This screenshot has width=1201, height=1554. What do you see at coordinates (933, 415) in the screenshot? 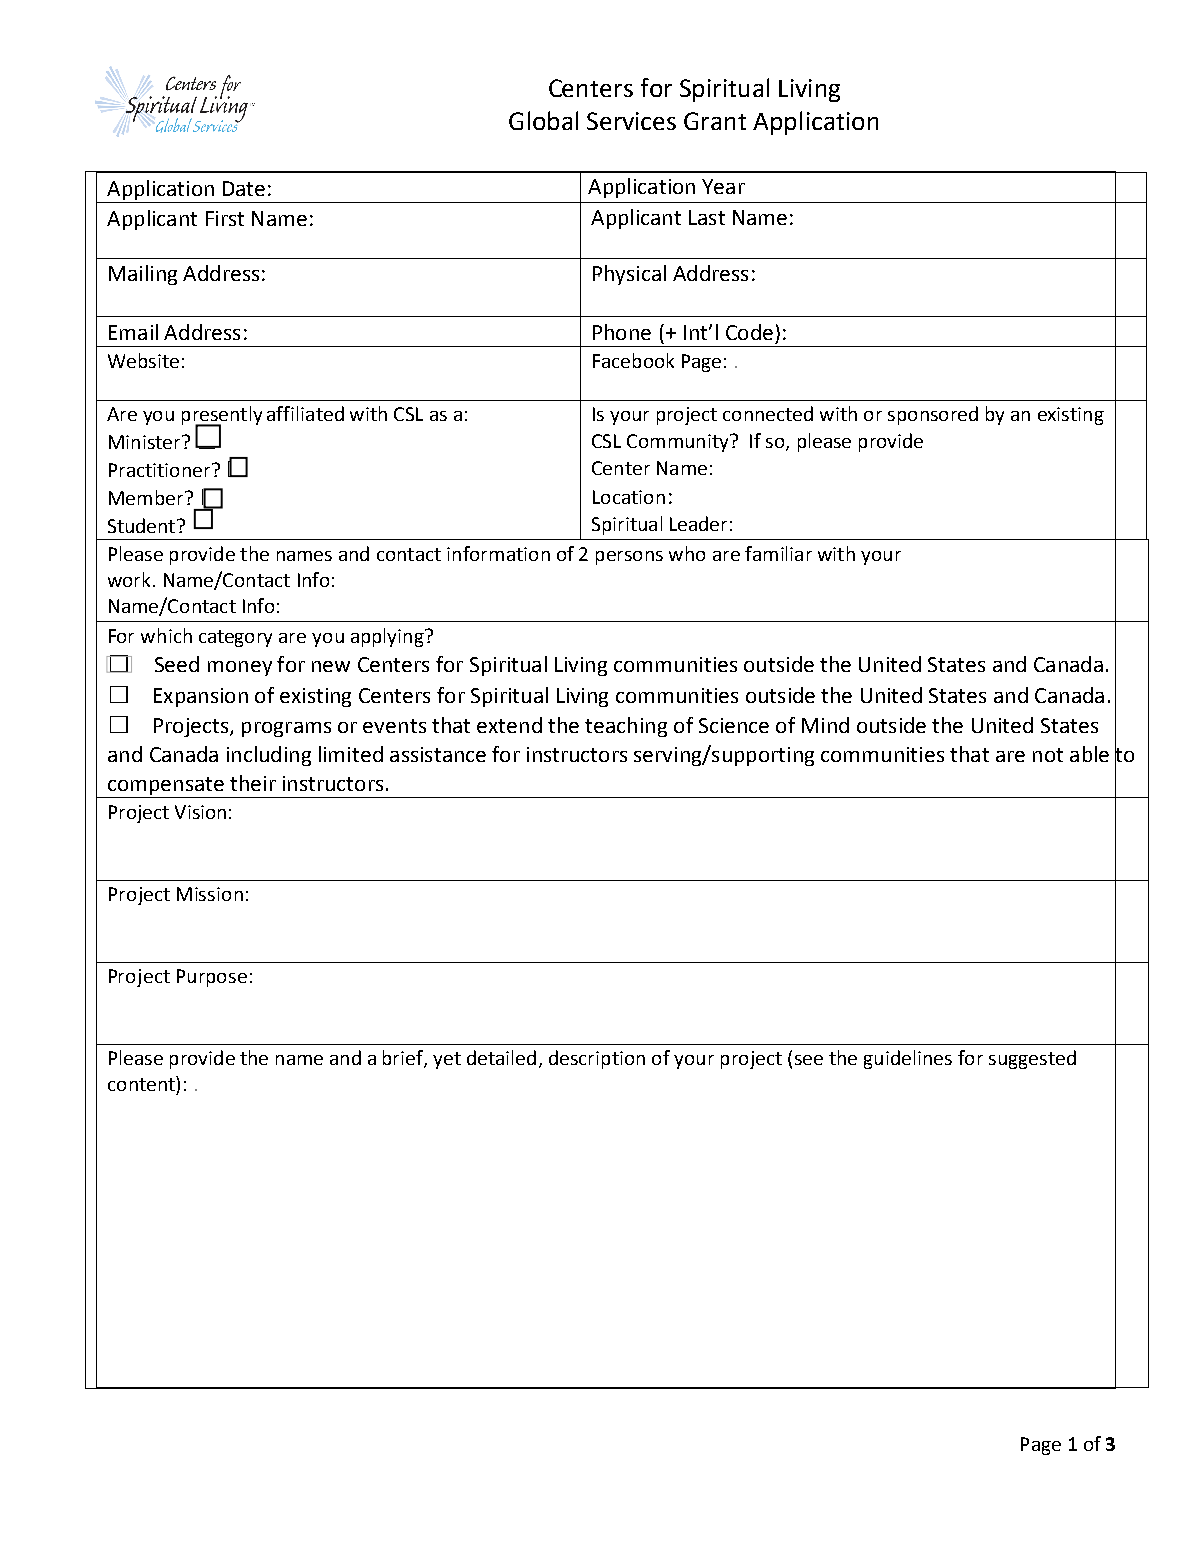
I see `sponsored` at bounding box center [933, 415].
